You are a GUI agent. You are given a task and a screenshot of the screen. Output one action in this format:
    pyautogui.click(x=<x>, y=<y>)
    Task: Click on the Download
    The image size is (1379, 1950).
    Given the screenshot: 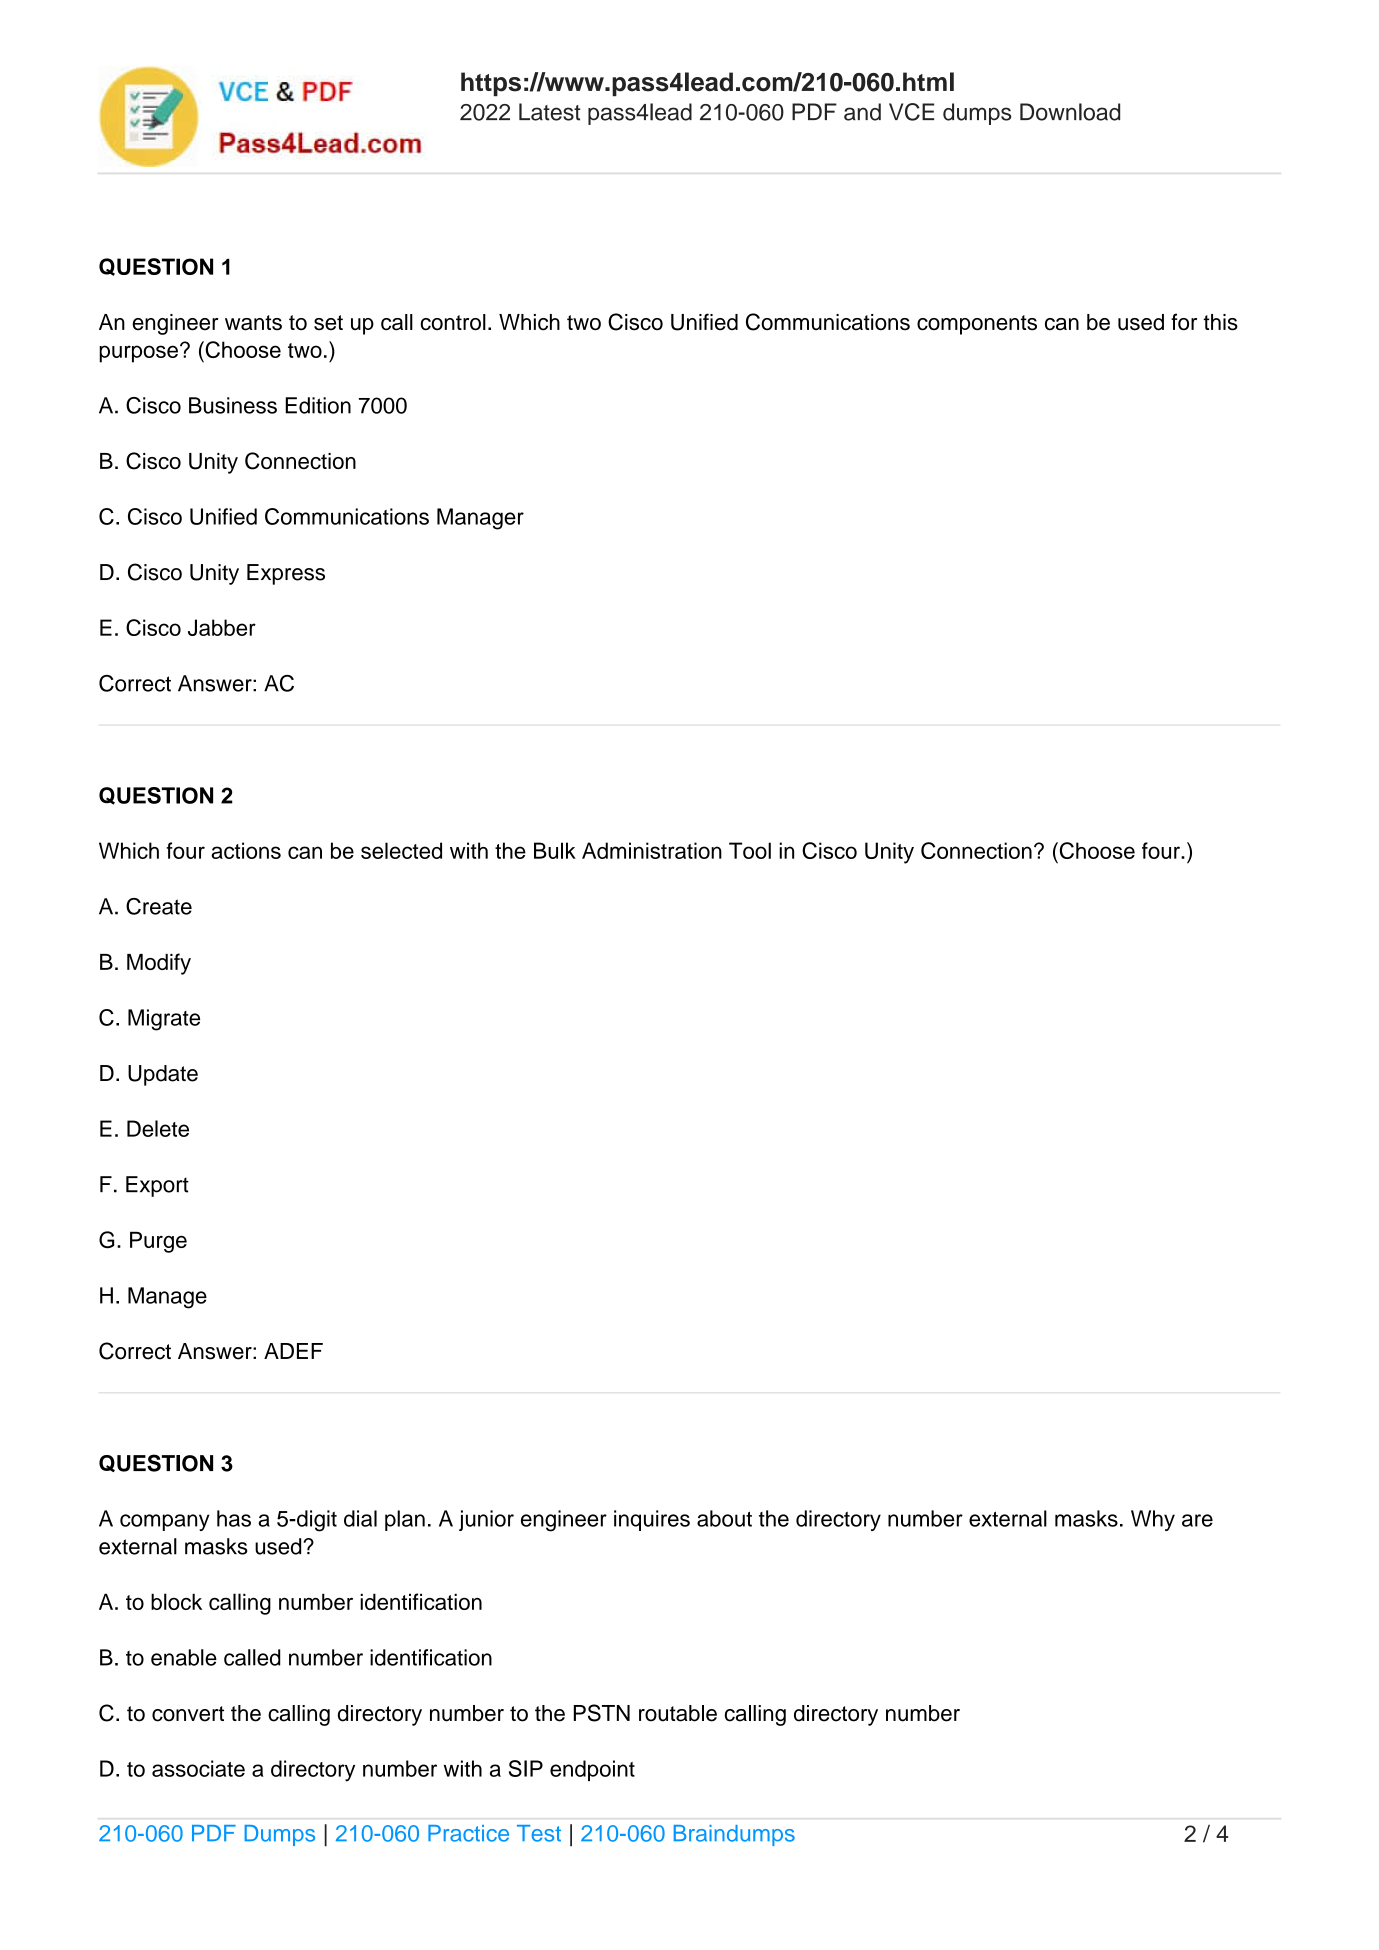 What is the action you would take?
    pyautogui.click(x=1070, y=112)
